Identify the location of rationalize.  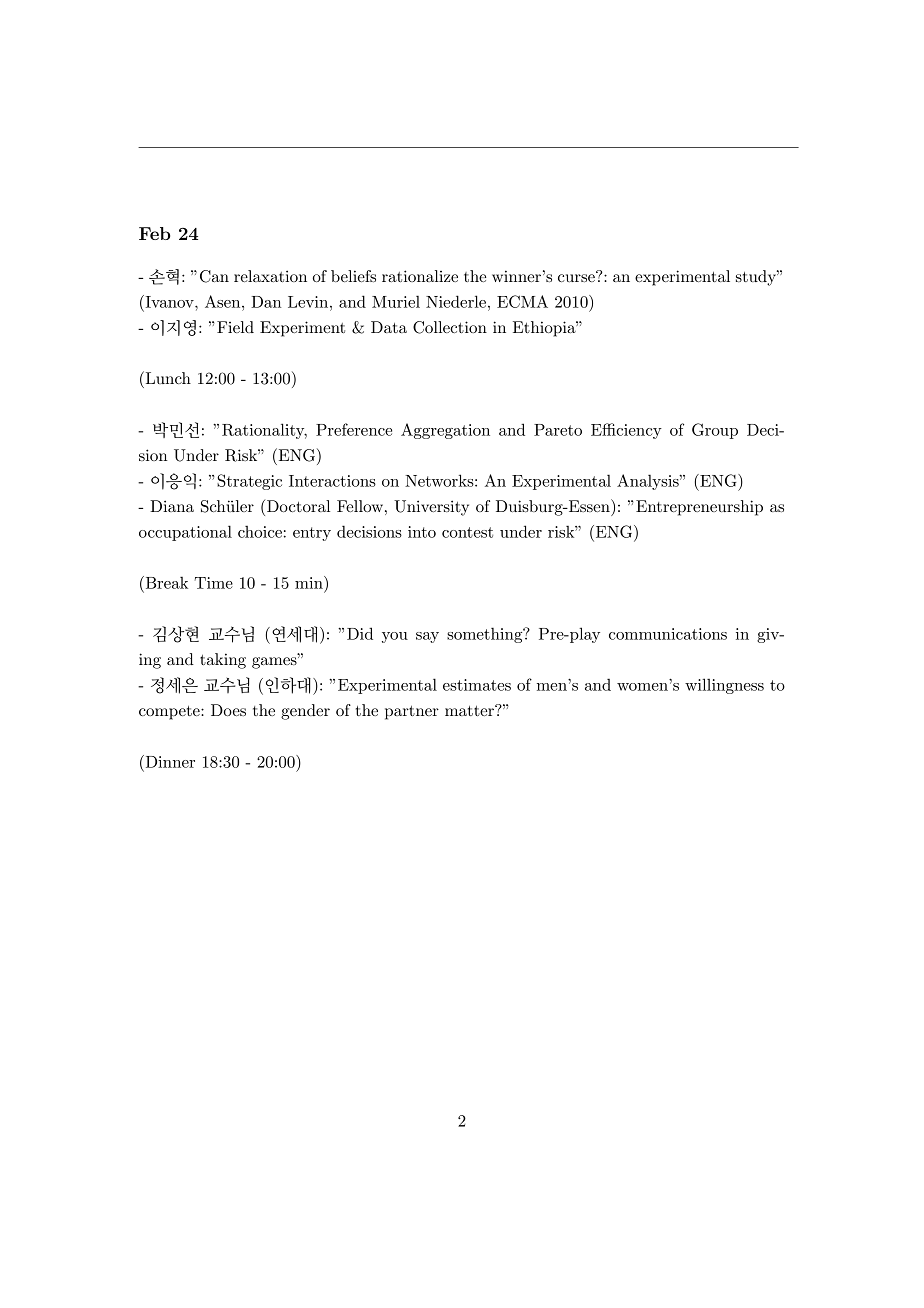
(420, 276).
